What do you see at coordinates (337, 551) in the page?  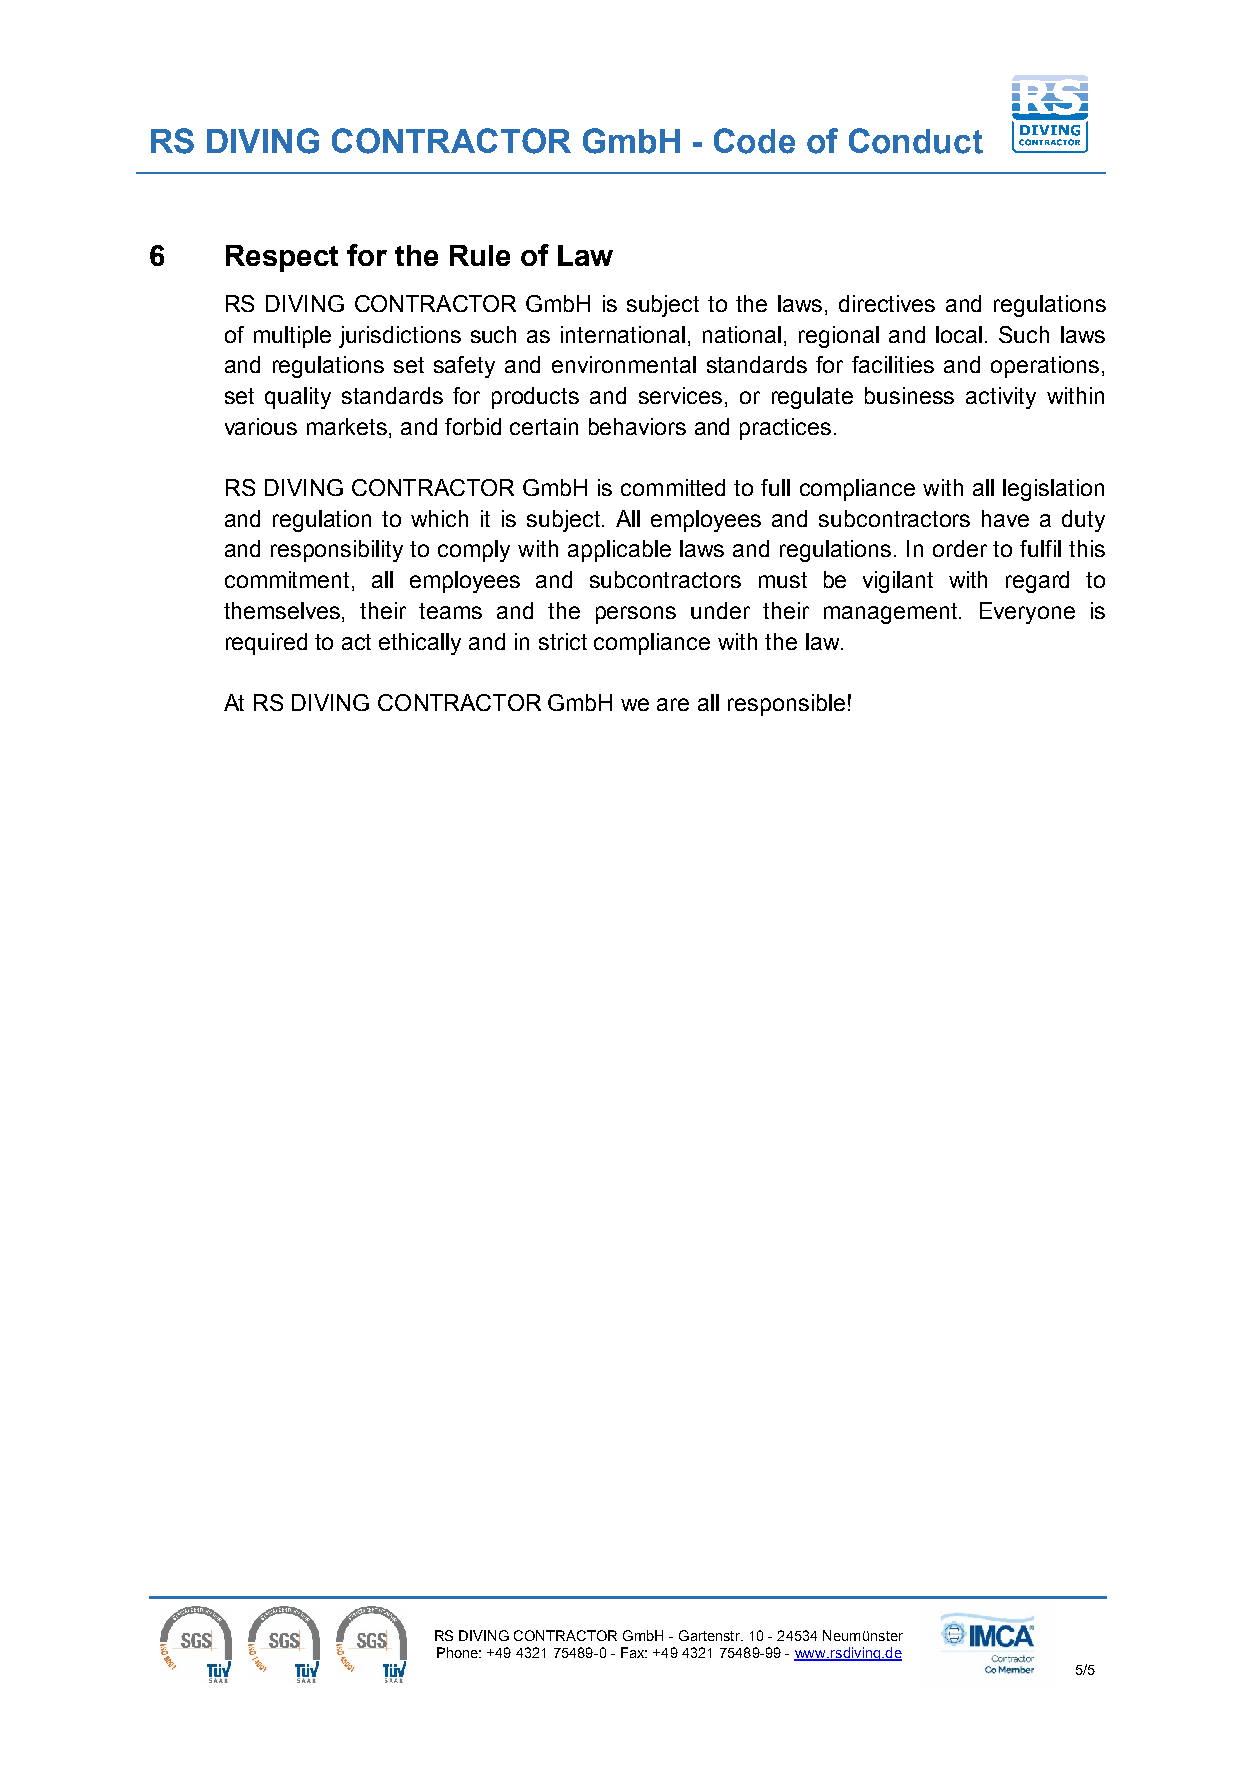 I see `responsibility` at bounding box center [337, 551].
